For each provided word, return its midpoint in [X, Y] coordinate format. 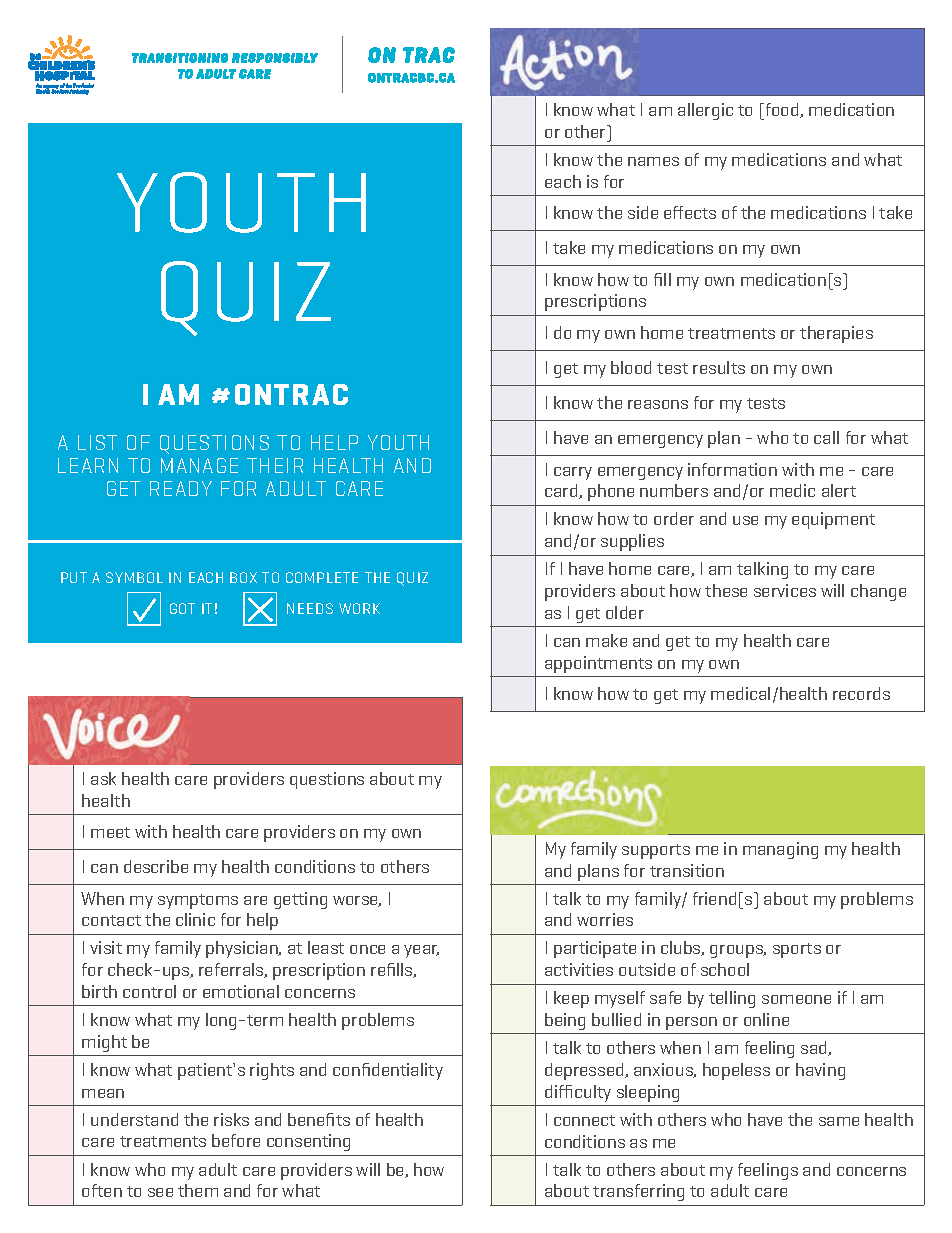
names [653, 161]
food [782, 110]
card [562, 491]
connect [584, 1120]
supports [656, 851]
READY [181, 488]
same [839, 1121]
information [732, 469]
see [160, 1192]
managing [780, 850]
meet [110, 832]
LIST [97, 442]
